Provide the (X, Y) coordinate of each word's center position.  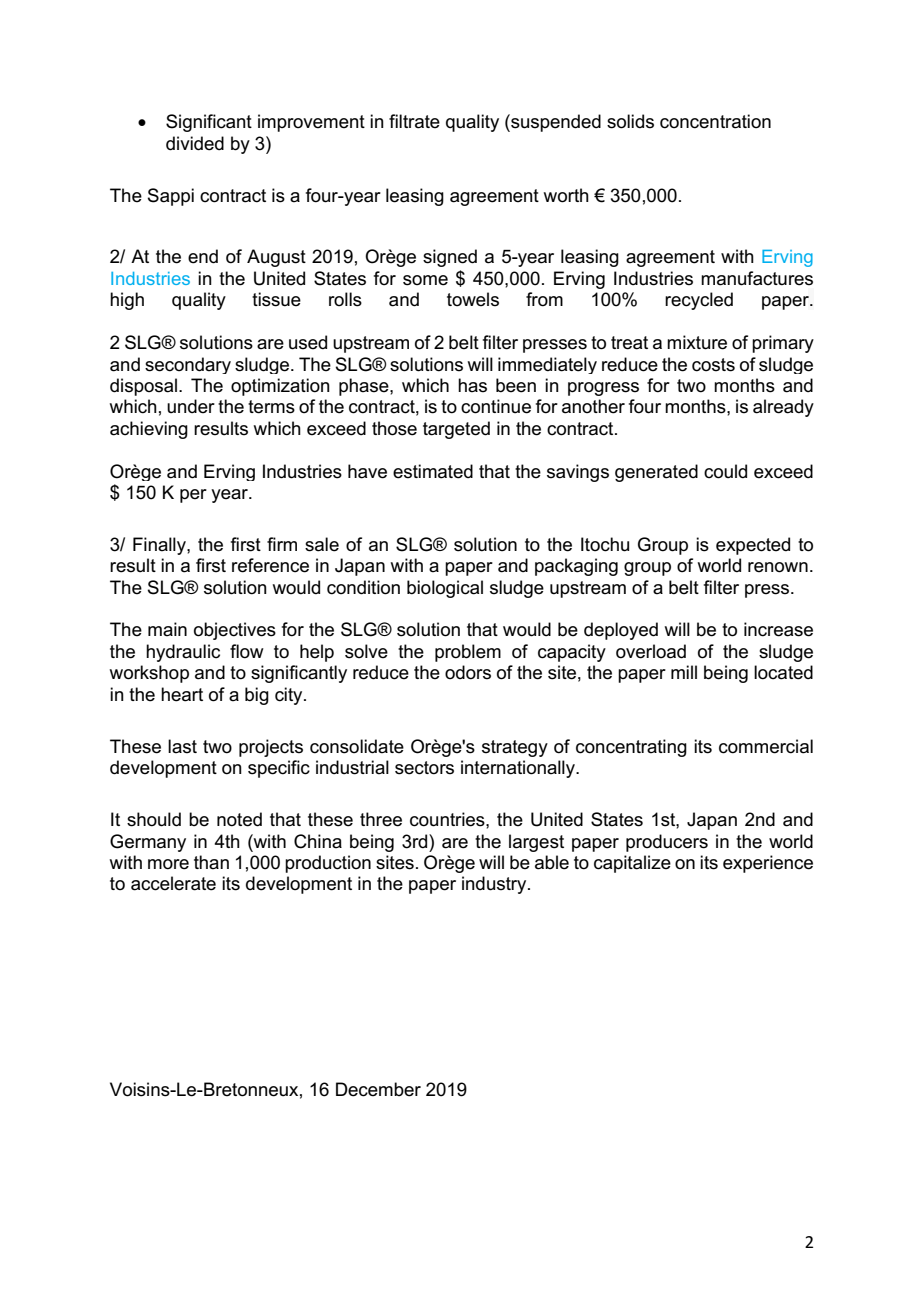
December (378, 1089)
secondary (188, 365)
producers (667, 843)
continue (496, 406)
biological (445, 589)
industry (495, 885)
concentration (715, 121)
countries (448, 819)
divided (195, 143)
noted (239, 819)
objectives (235, 631)
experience (768, 864)
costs (713, 365)
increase (778, 629)
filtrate (414, 121)
